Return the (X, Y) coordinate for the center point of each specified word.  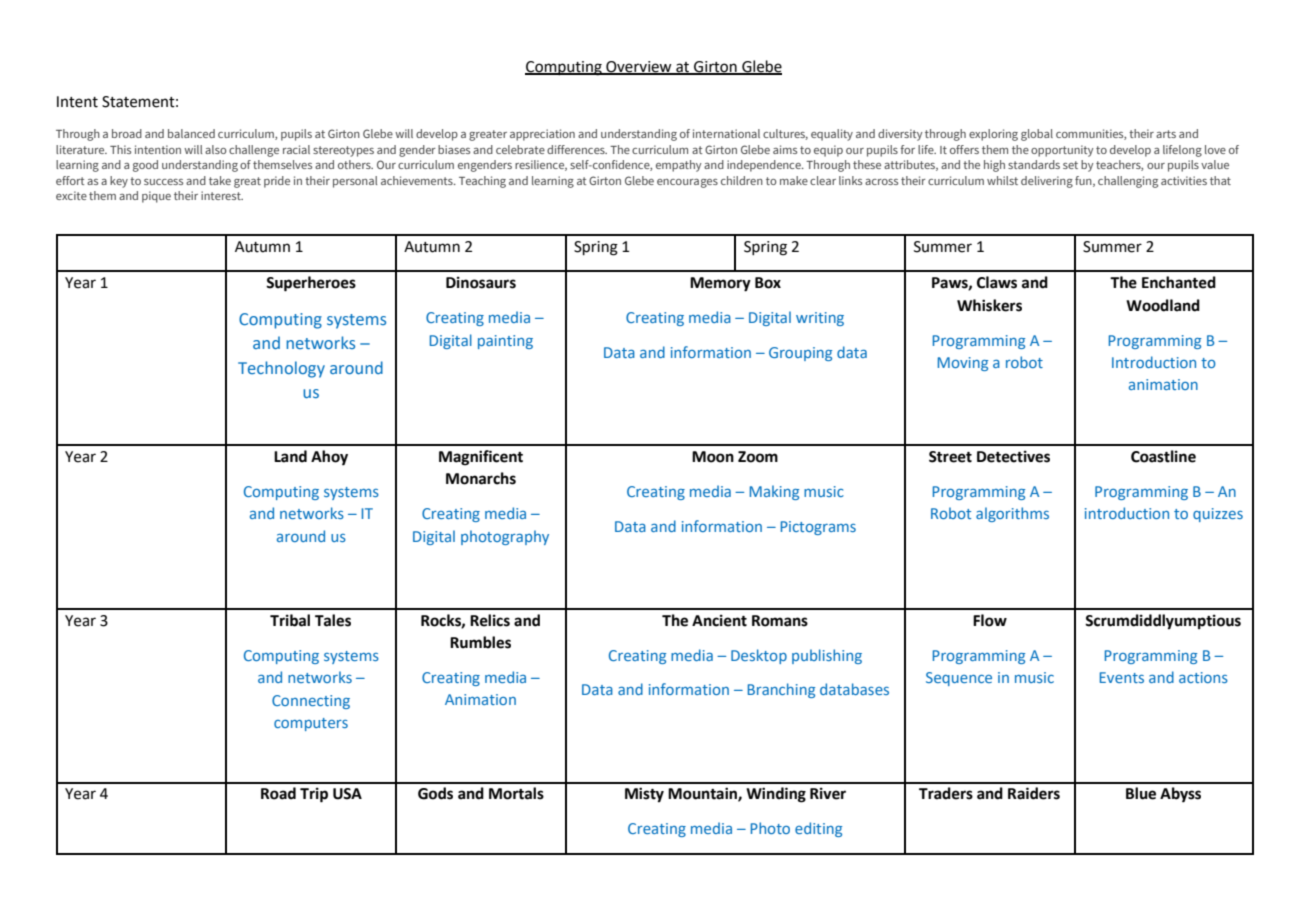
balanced (191, 133)
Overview (639, 67)
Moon (713, 457)
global (1037, 135)
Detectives (1013, 456)
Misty (644, 795)
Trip (314, 795)
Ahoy (329, 458)
